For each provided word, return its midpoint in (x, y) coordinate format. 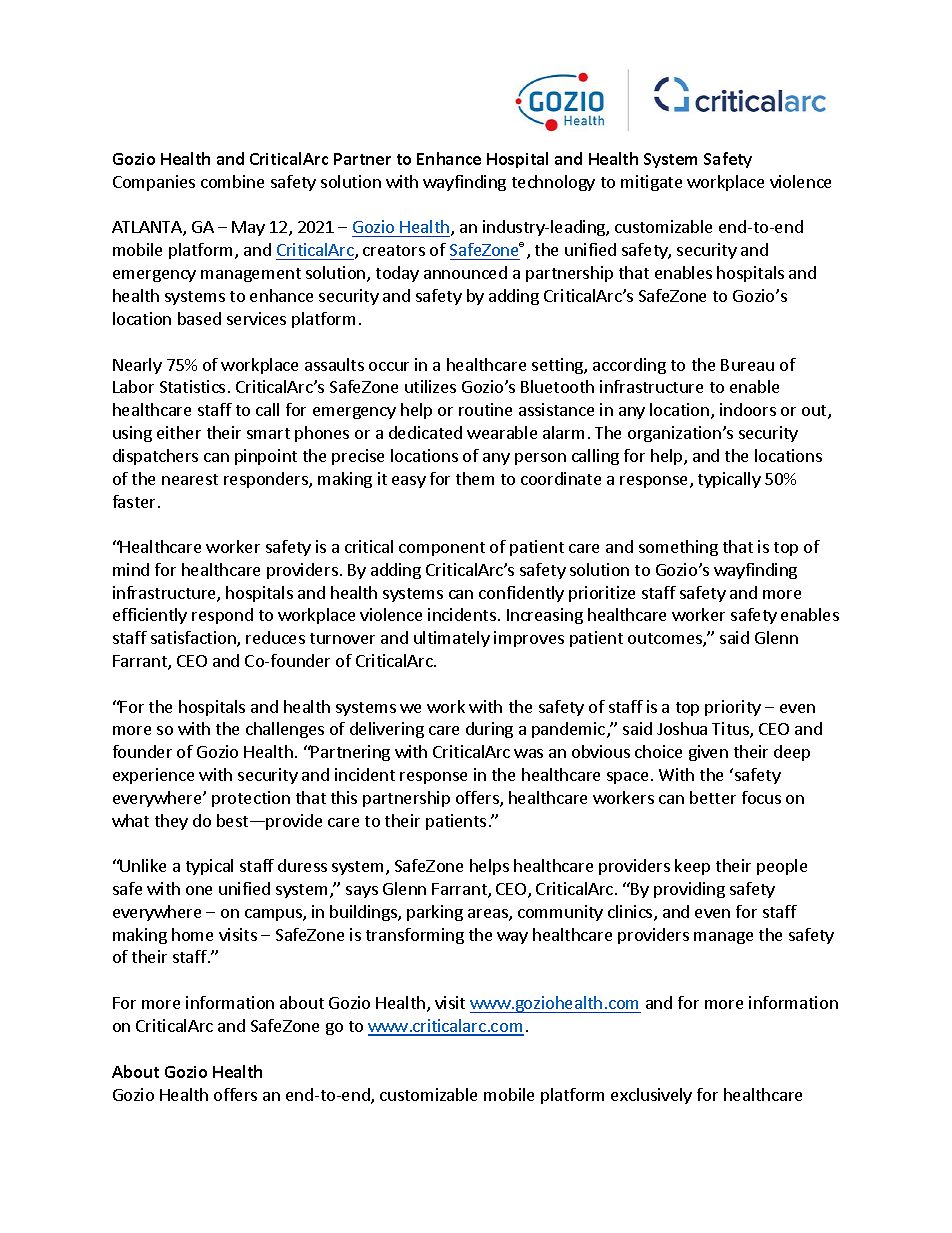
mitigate (651, 183)
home (192, 934)
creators (394, 250)
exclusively (651, 1096)
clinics (631, 913)
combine (232, 181)
